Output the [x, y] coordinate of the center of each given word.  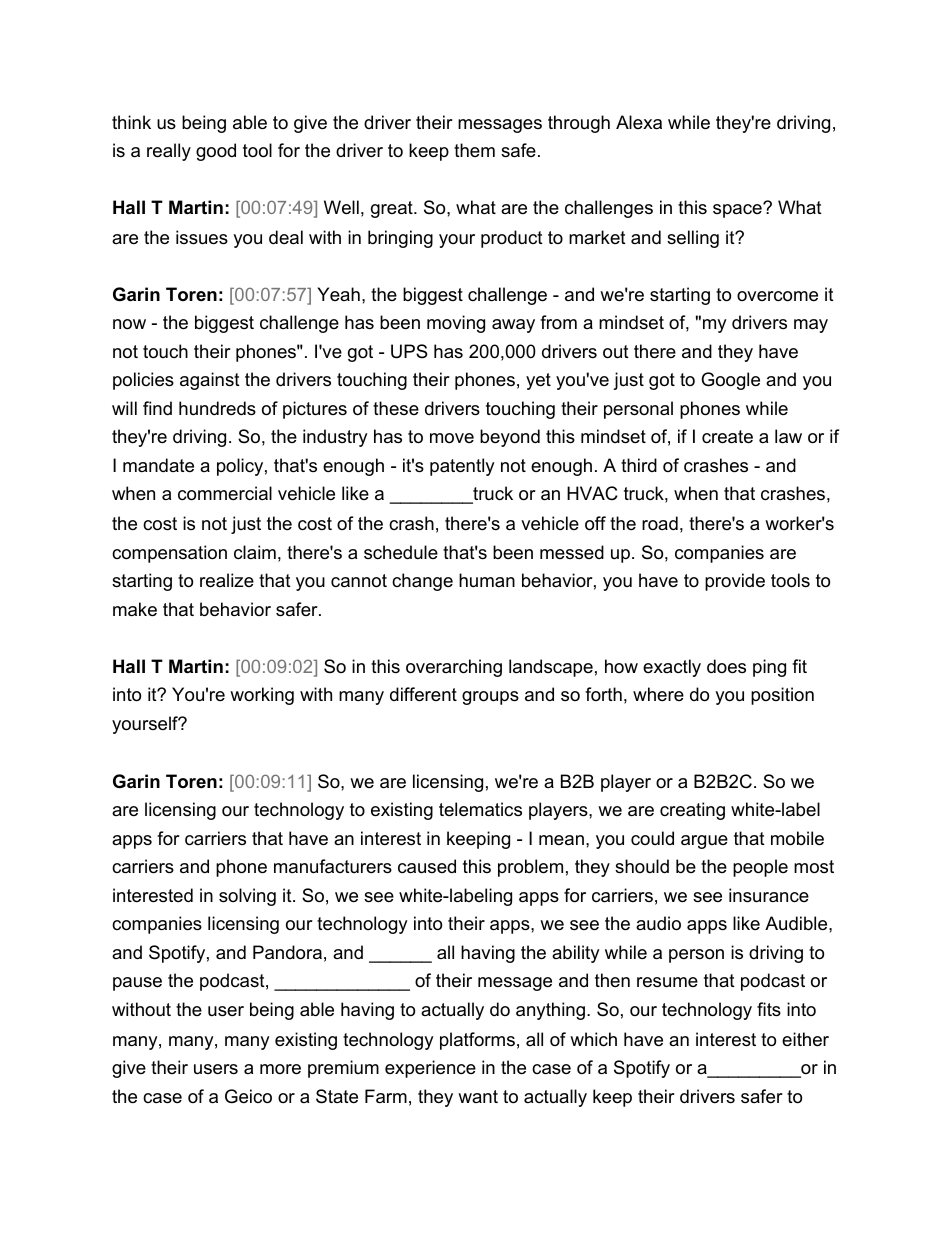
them [474, 150]
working [262, 696]
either [805, 1039]
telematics [480, 809]
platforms [477, 1041]
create [727, 437]
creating [692, 811]
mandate [158, 465]
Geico [248, 1096]
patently [462, 467]
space [738, 210]
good [216, 152]
